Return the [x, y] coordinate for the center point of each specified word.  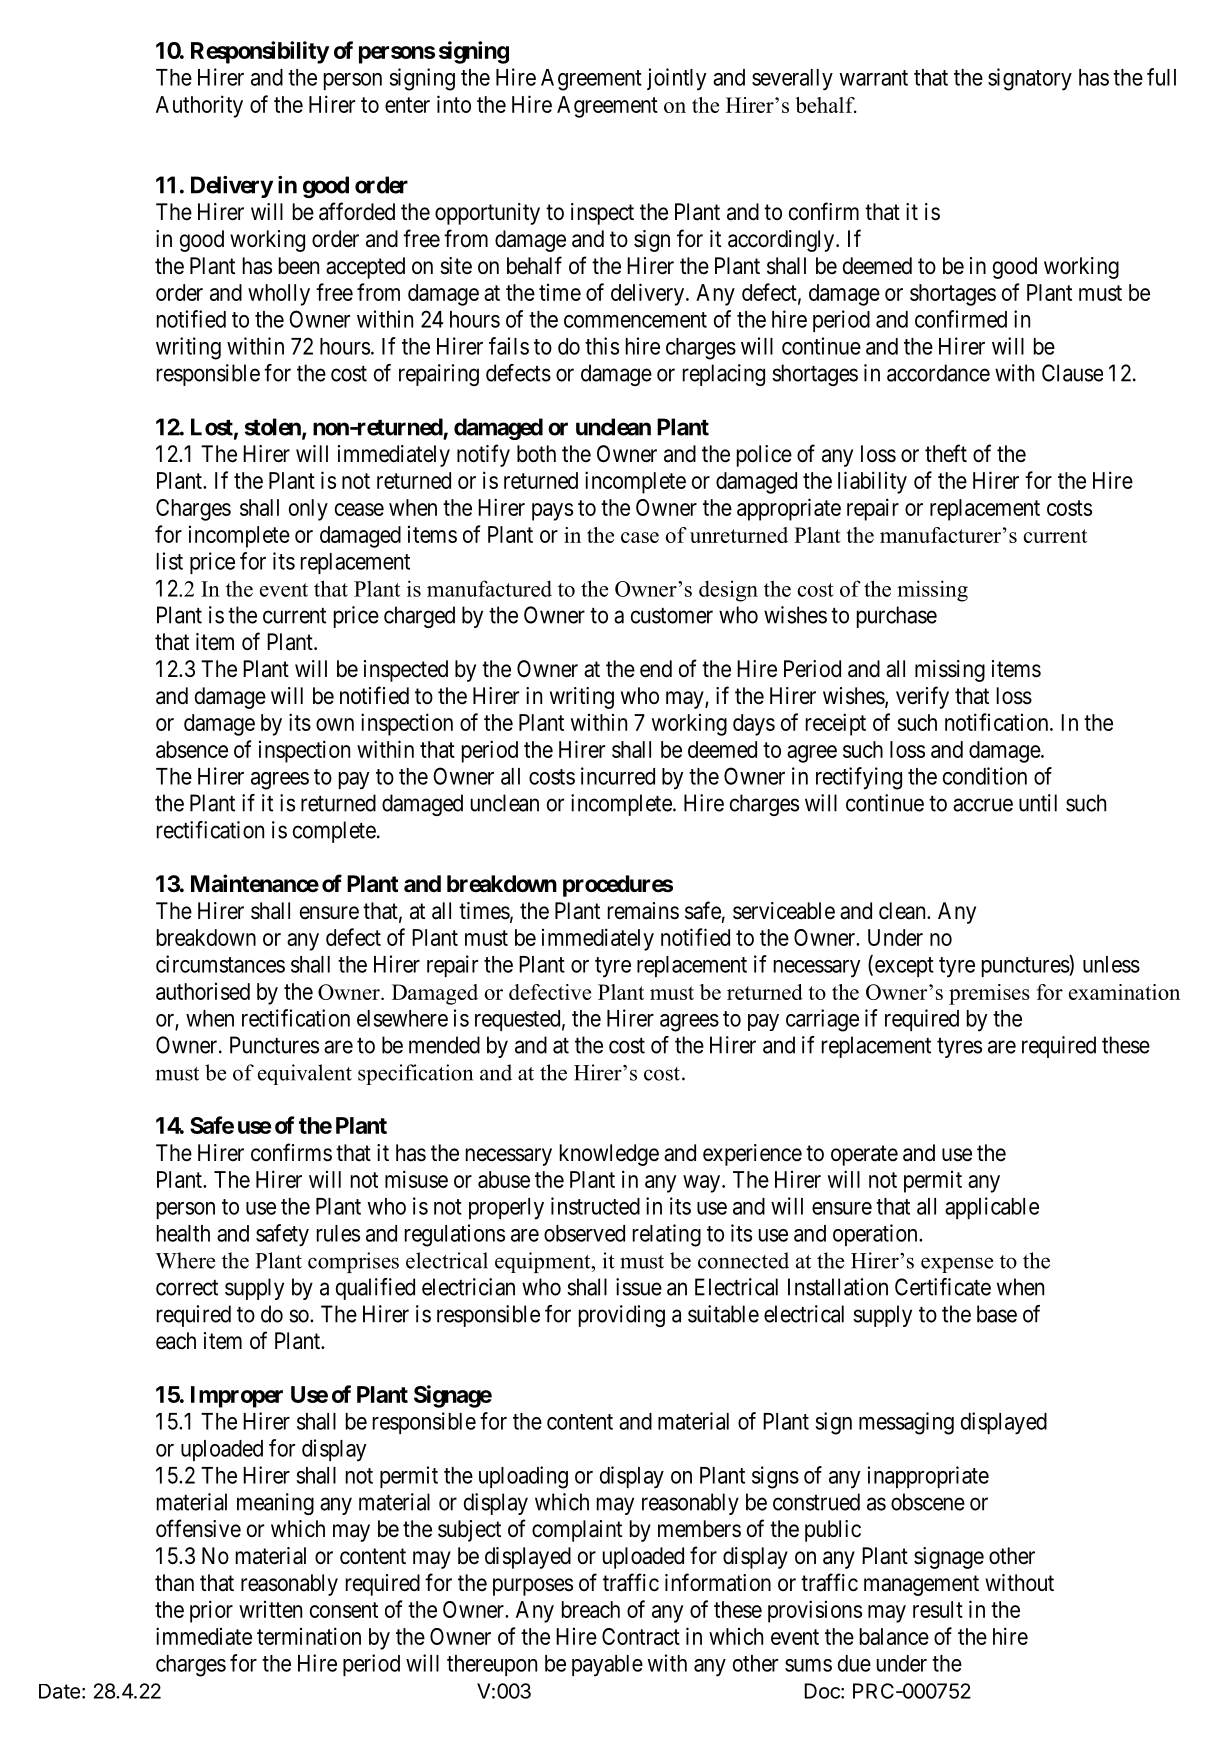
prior [211, 1611]
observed [584, 1233]
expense [957, 1265]
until [1038, 803]
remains [643, 911]
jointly [676, 79]
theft [946, 453]
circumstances [220, 964]
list [170, 561]
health [183, 1233]
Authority [199, 106]
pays [552, 512]
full [1161, 77]
